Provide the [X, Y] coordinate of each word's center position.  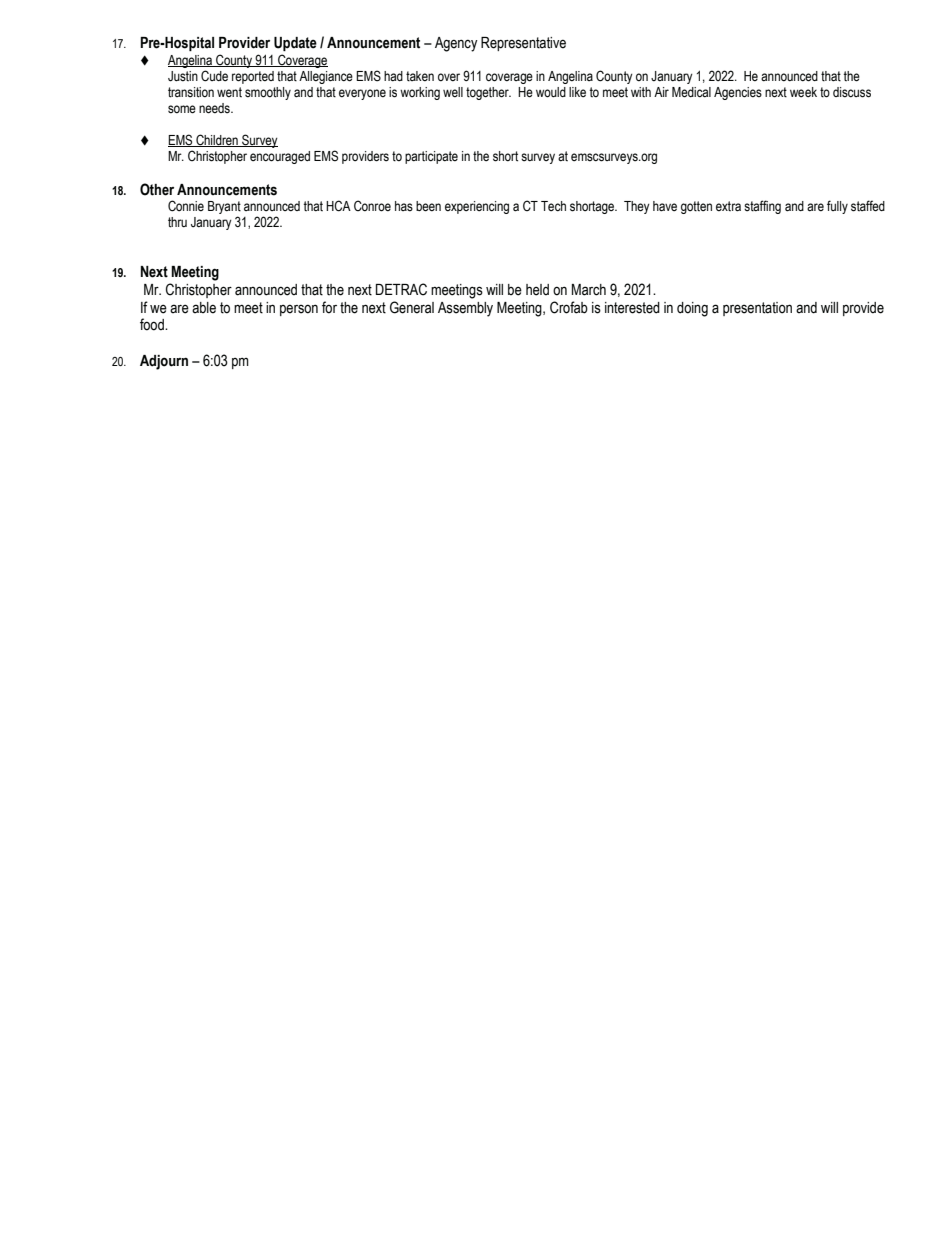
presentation [757, 309]
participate [431, 157]
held [537, 290]
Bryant [224, 209]
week [803, 92]
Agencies [738, 93]
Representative [523, 44]
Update [295, 44]
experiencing [477, 207]
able [204, 308]
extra [728, 206]
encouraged [280, 157]
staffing [762, 207]
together [488, 93]
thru [177, 222]
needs [215, 108]
